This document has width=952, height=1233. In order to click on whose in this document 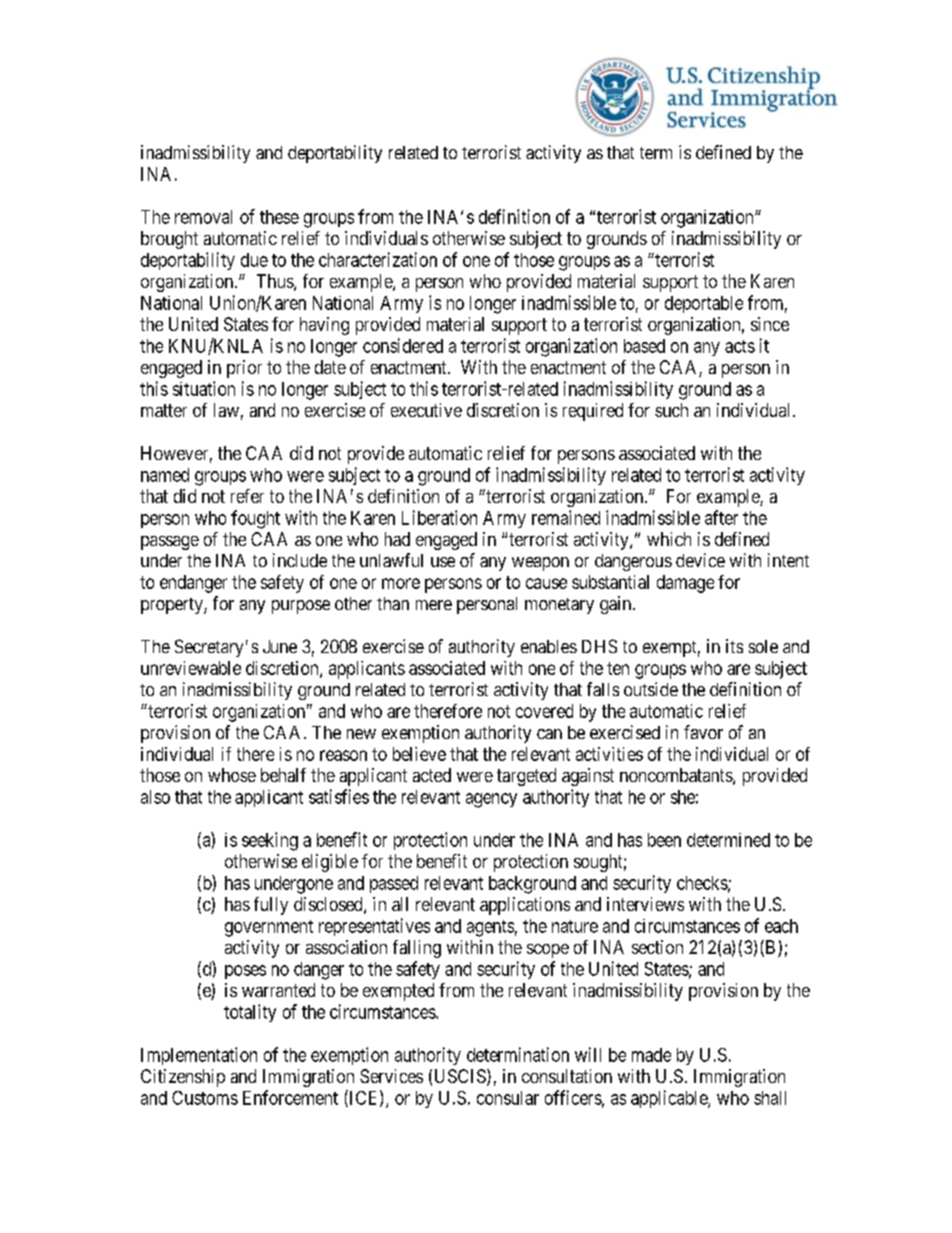, I will do `click(232, 775)`.
